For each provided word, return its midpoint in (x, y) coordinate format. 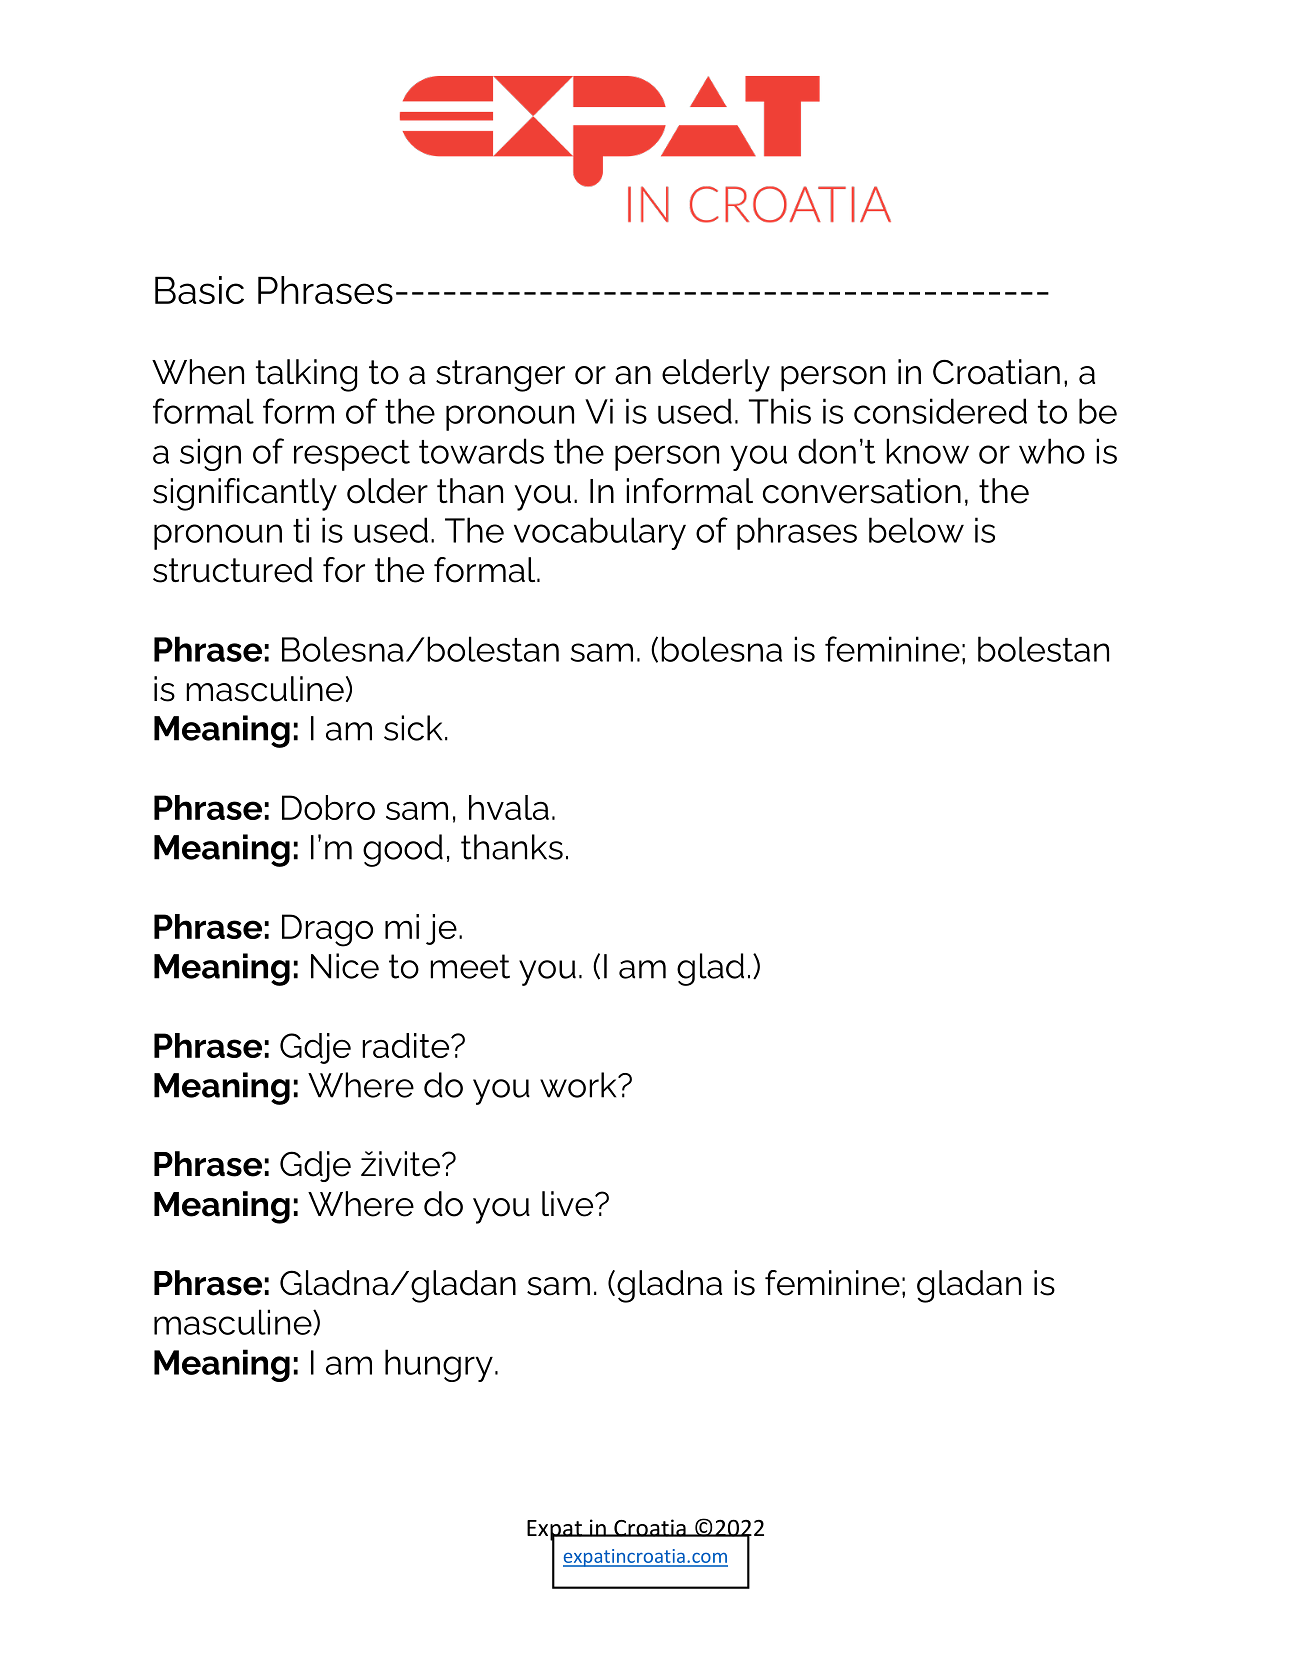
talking (306, 375)
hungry (439, 1365)
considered (940, 411)
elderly (716, 375)
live (569, 1204)
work (579, 1085)
